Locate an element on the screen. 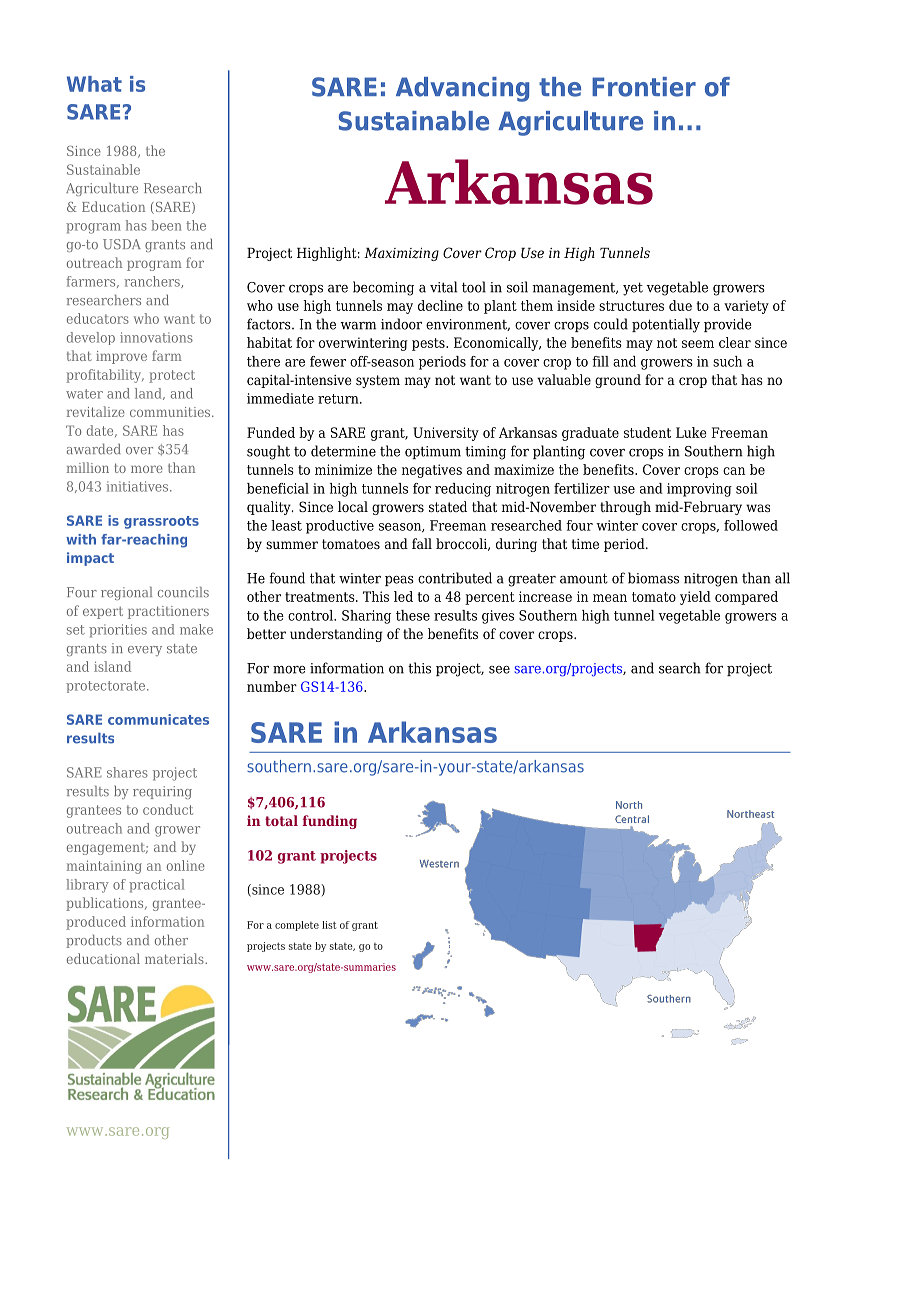 The width and height of the screenshot is (924, 1308). practitioners is located at coordinates (168, 612).
